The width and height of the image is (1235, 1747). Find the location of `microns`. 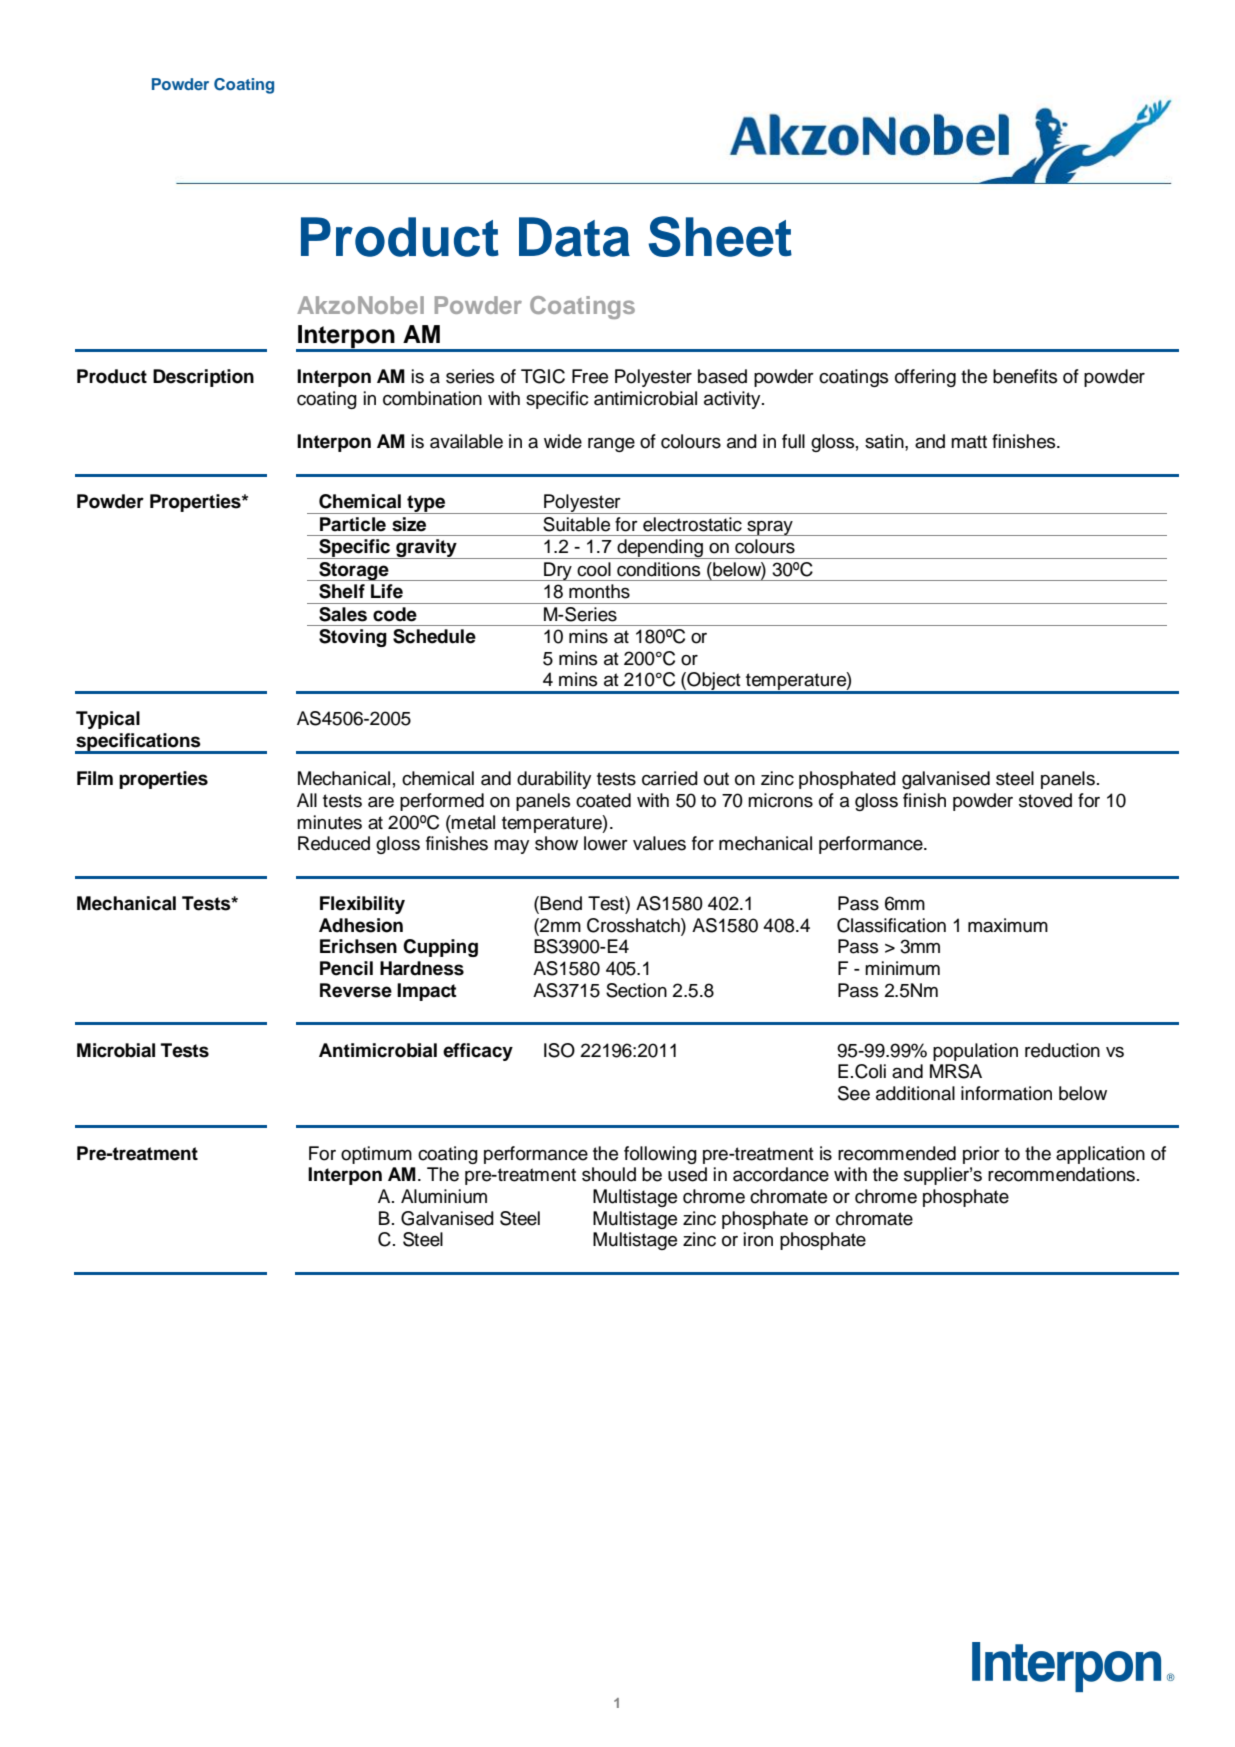

microns is located at coordinates (780, 800).
